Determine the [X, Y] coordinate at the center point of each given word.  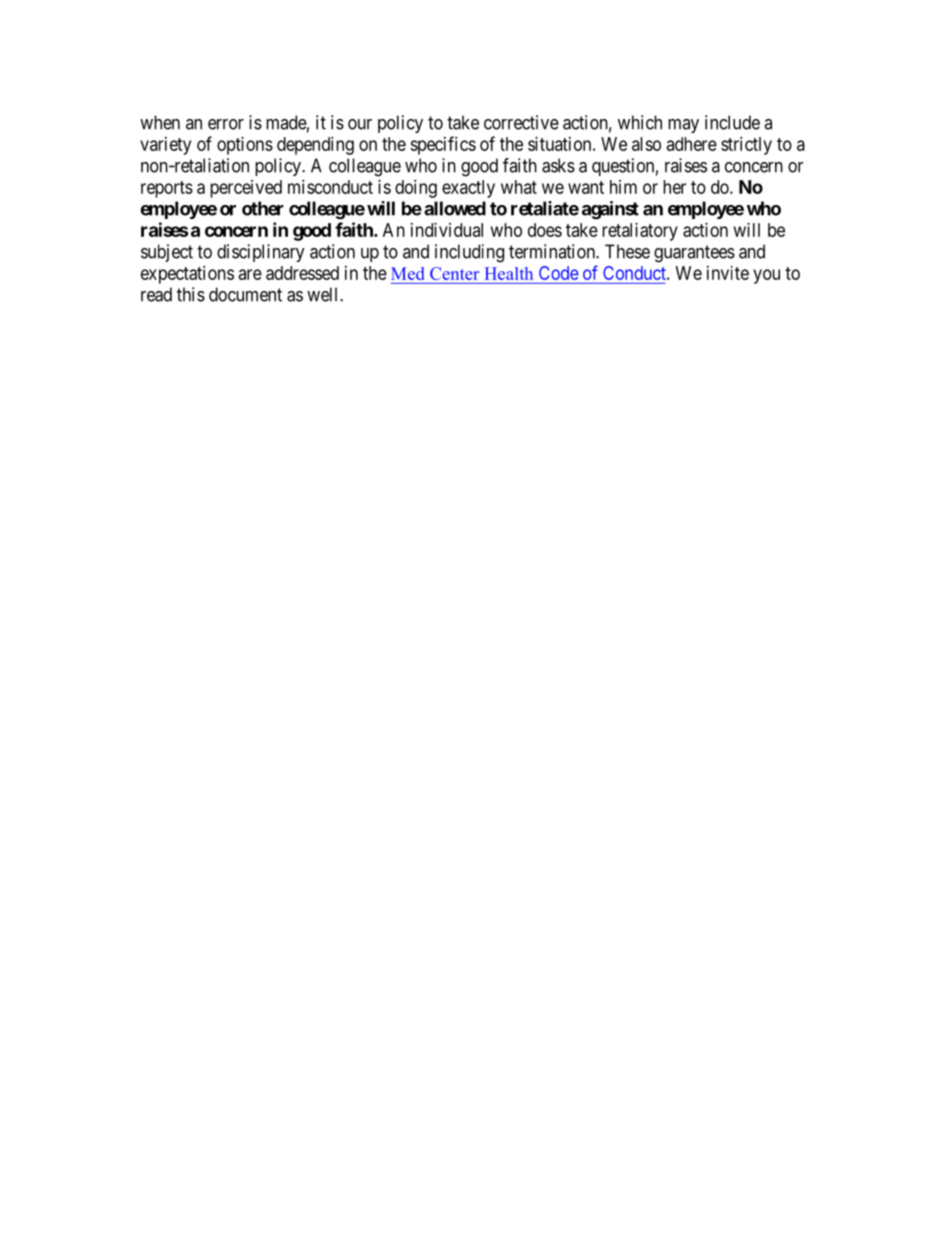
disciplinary [261, 253]
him [623, 187]
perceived [246, 189]
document [245, 294]
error [226, 124]
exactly [468, 189]
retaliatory [640, 232]
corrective [521, 122]
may [683, 126]
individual [447, 230]
